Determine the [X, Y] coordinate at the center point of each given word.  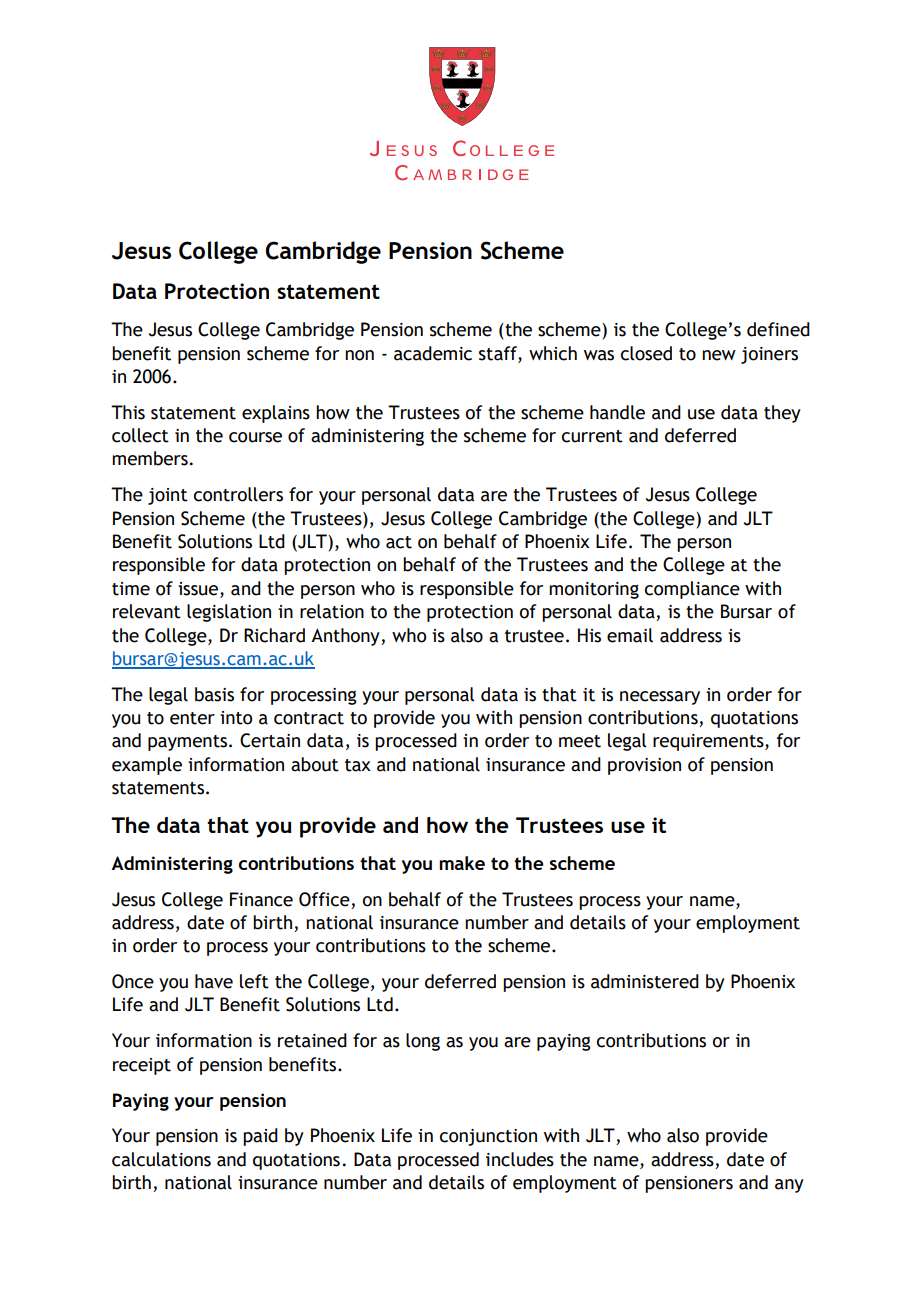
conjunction [488, 1137]
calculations [161, 1159]
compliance [692, 590]
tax [358, 765]
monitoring [594, 590]
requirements [709, 742]
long [423, 1042]
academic [433, 353]
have [214, 981]
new [719, 355]
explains [276, 414]
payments [189, 743]
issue [199, 590]
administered [645, 981]
